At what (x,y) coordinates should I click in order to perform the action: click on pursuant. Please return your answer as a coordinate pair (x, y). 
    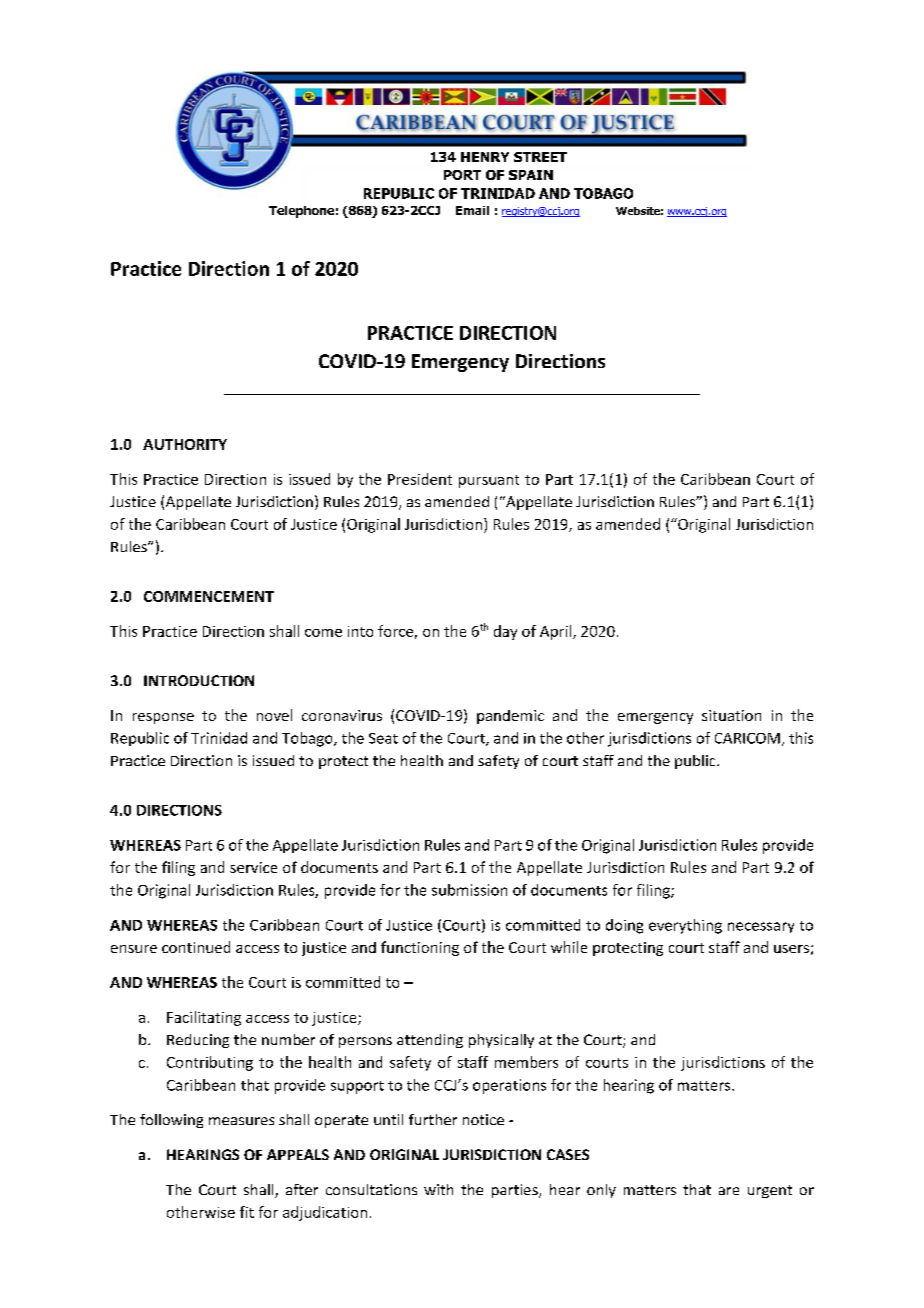
    Looking at the image, I should click on (489, 481).
